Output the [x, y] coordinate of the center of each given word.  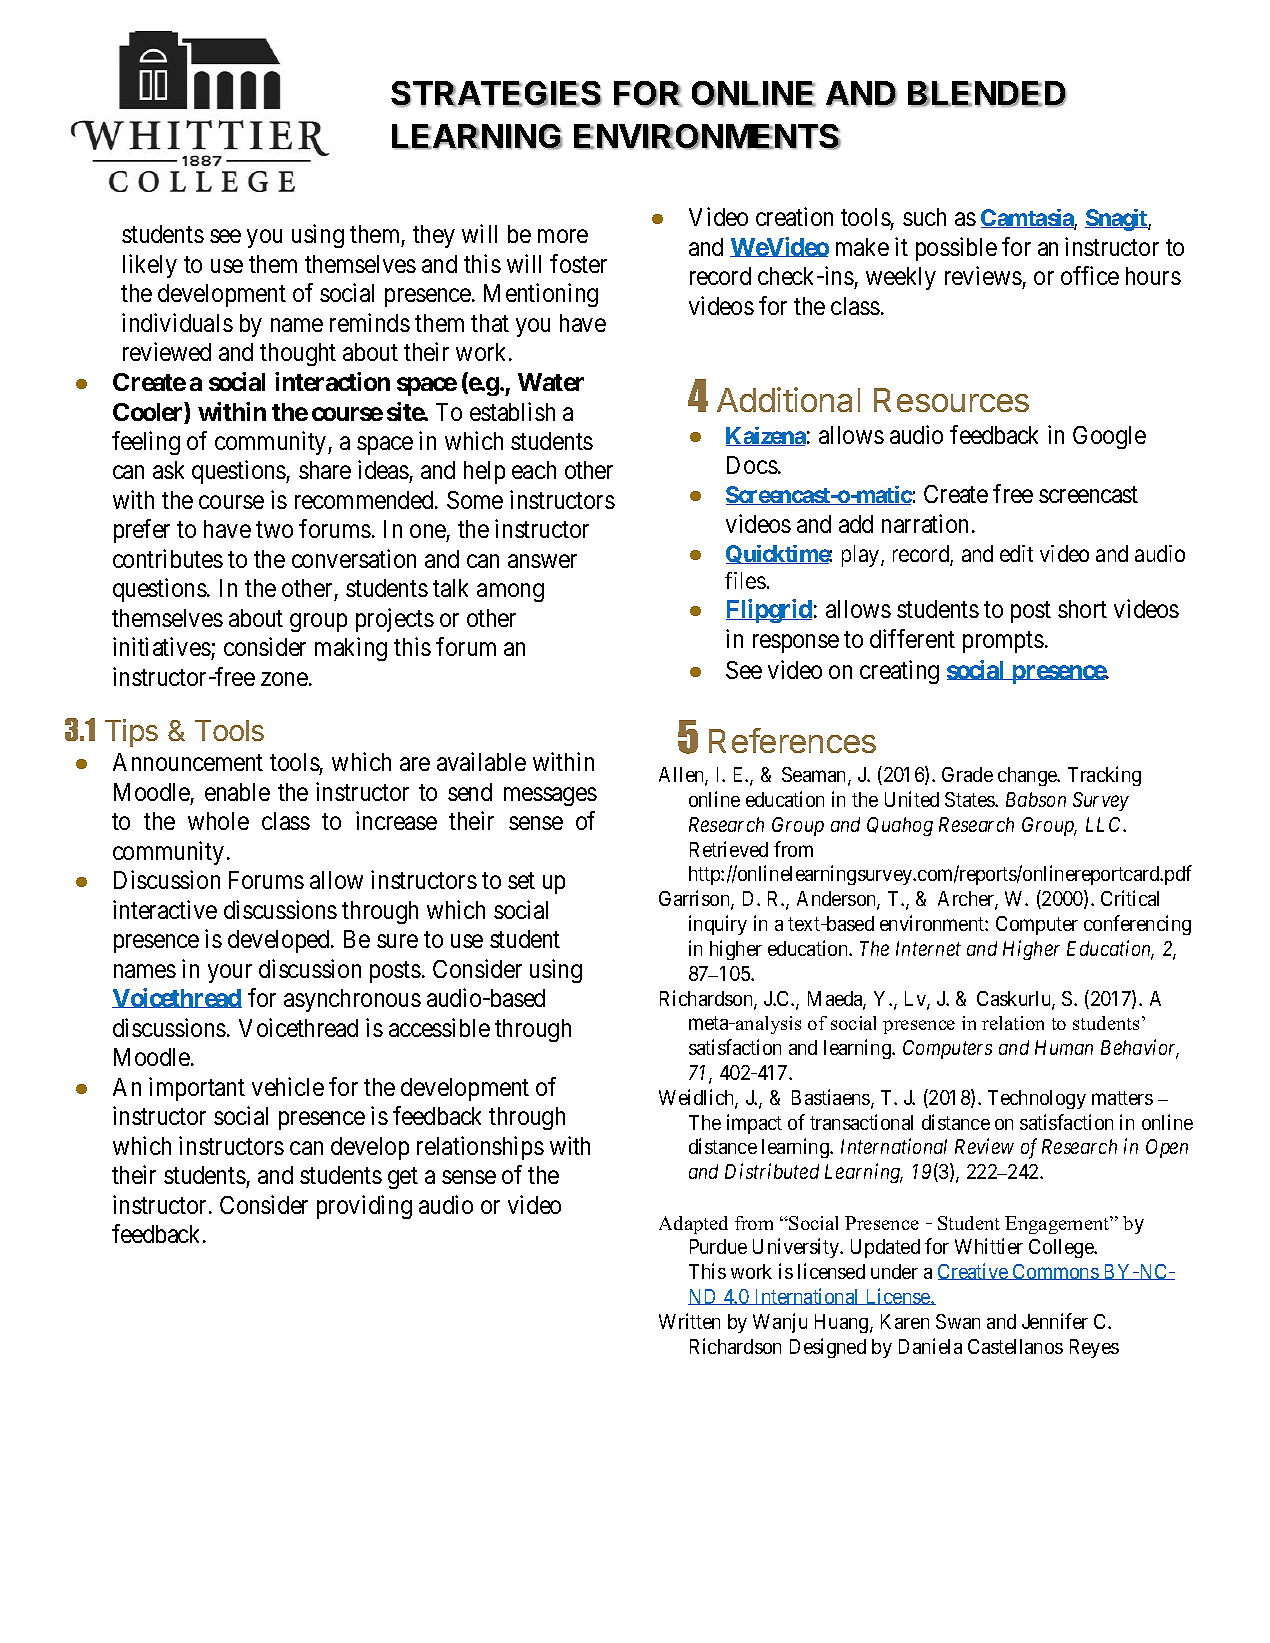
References [792, 740]
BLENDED [987, 94]
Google [1109, 437]
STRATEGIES [496, 94]
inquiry [718, 925]
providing [364, 1207]
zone [284, 679]
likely [150, 266]
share [325, 470]
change [1028, 776]
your [230, 974]
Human [1064, 1047]
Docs [752, 465]
